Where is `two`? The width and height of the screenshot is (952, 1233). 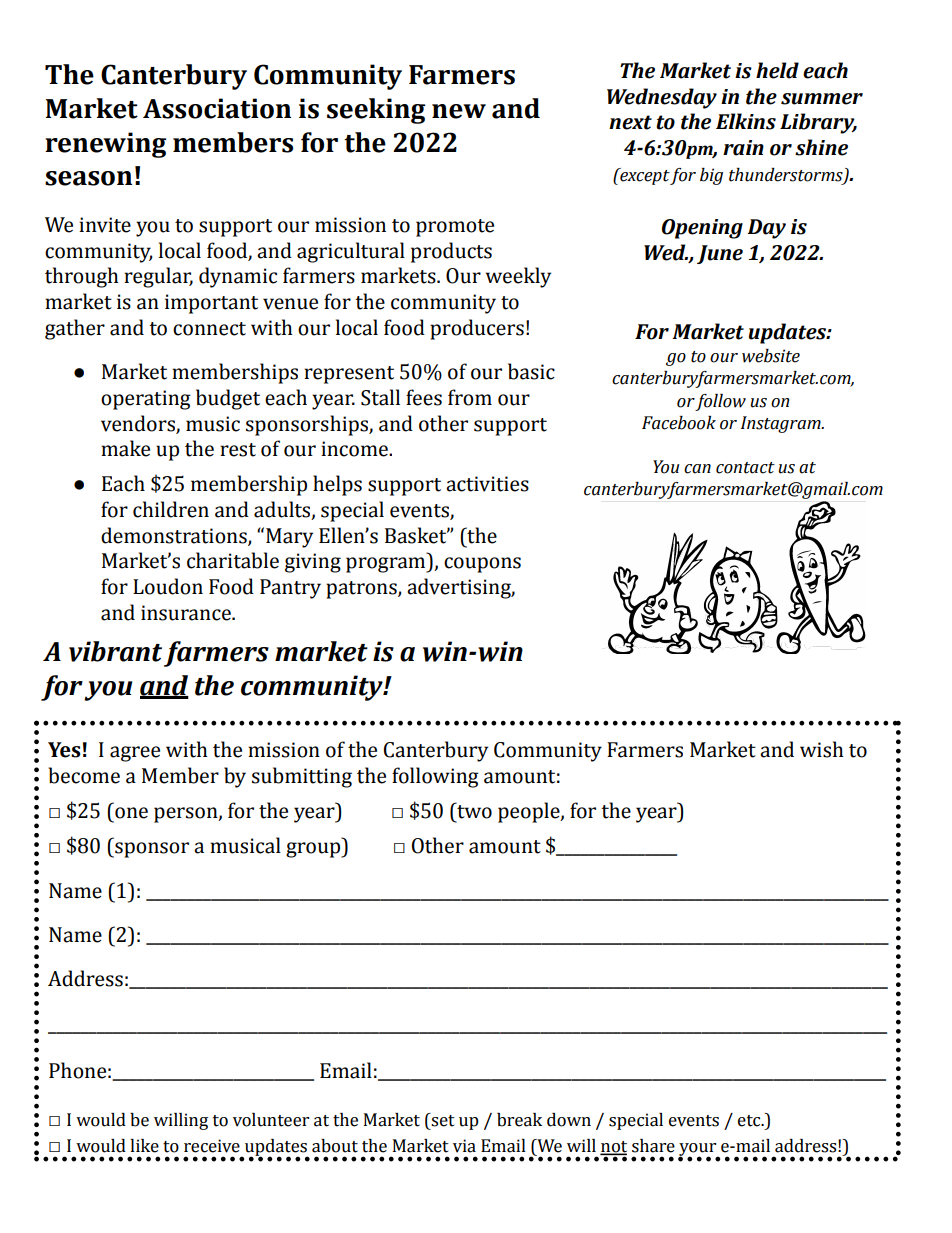 two is located at coordinates (473, 811).
